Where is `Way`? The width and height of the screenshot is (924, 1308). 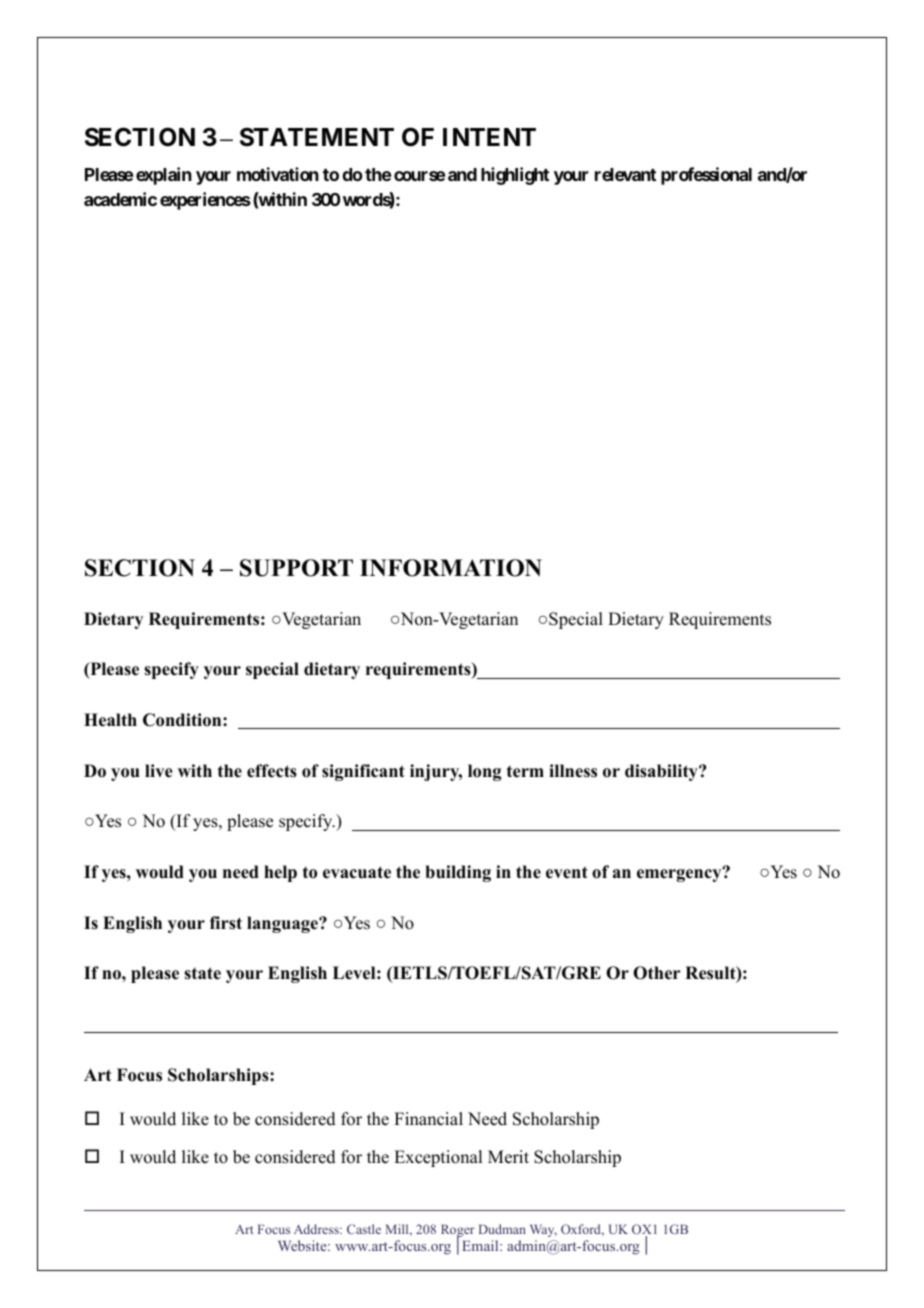
Way is located at coordinates (543, 1230).
